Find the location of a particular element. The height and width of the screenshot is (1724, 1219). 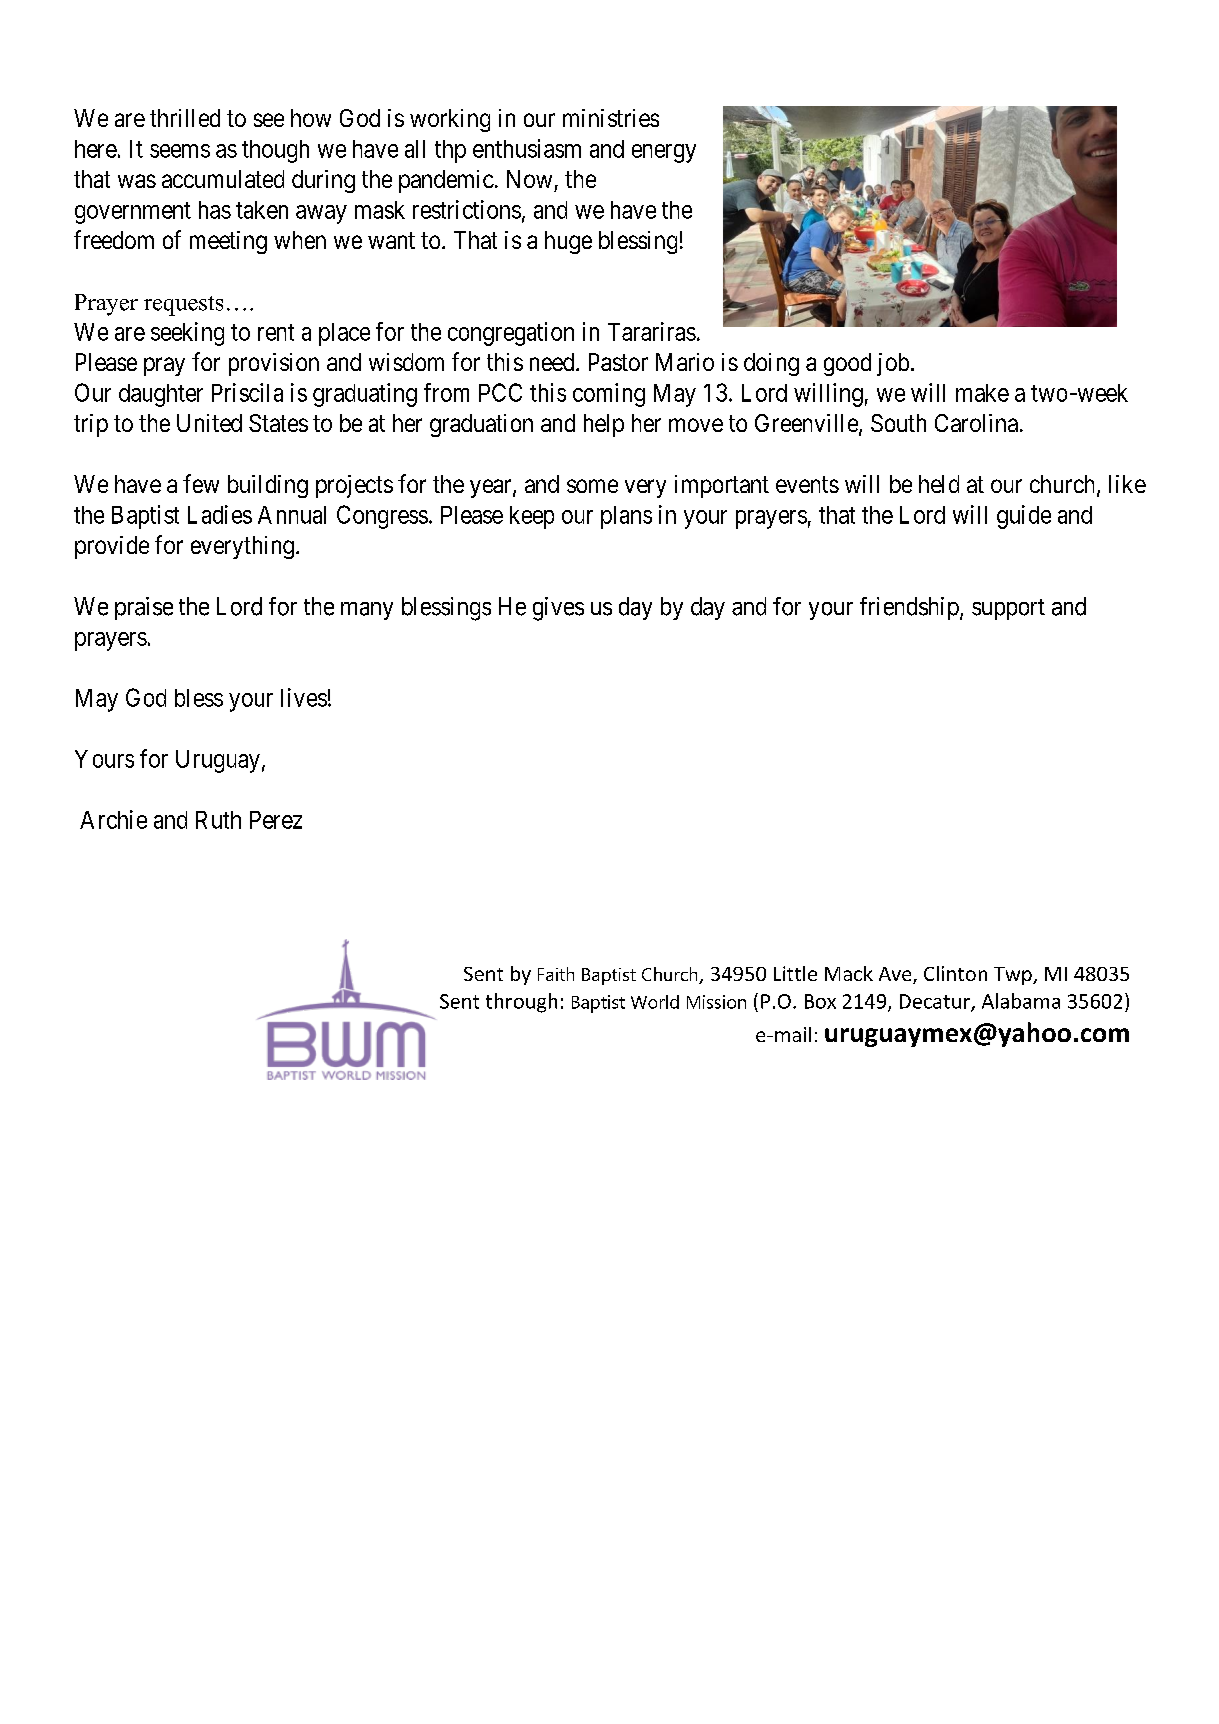

seems is located at coordinates (180, 151).
